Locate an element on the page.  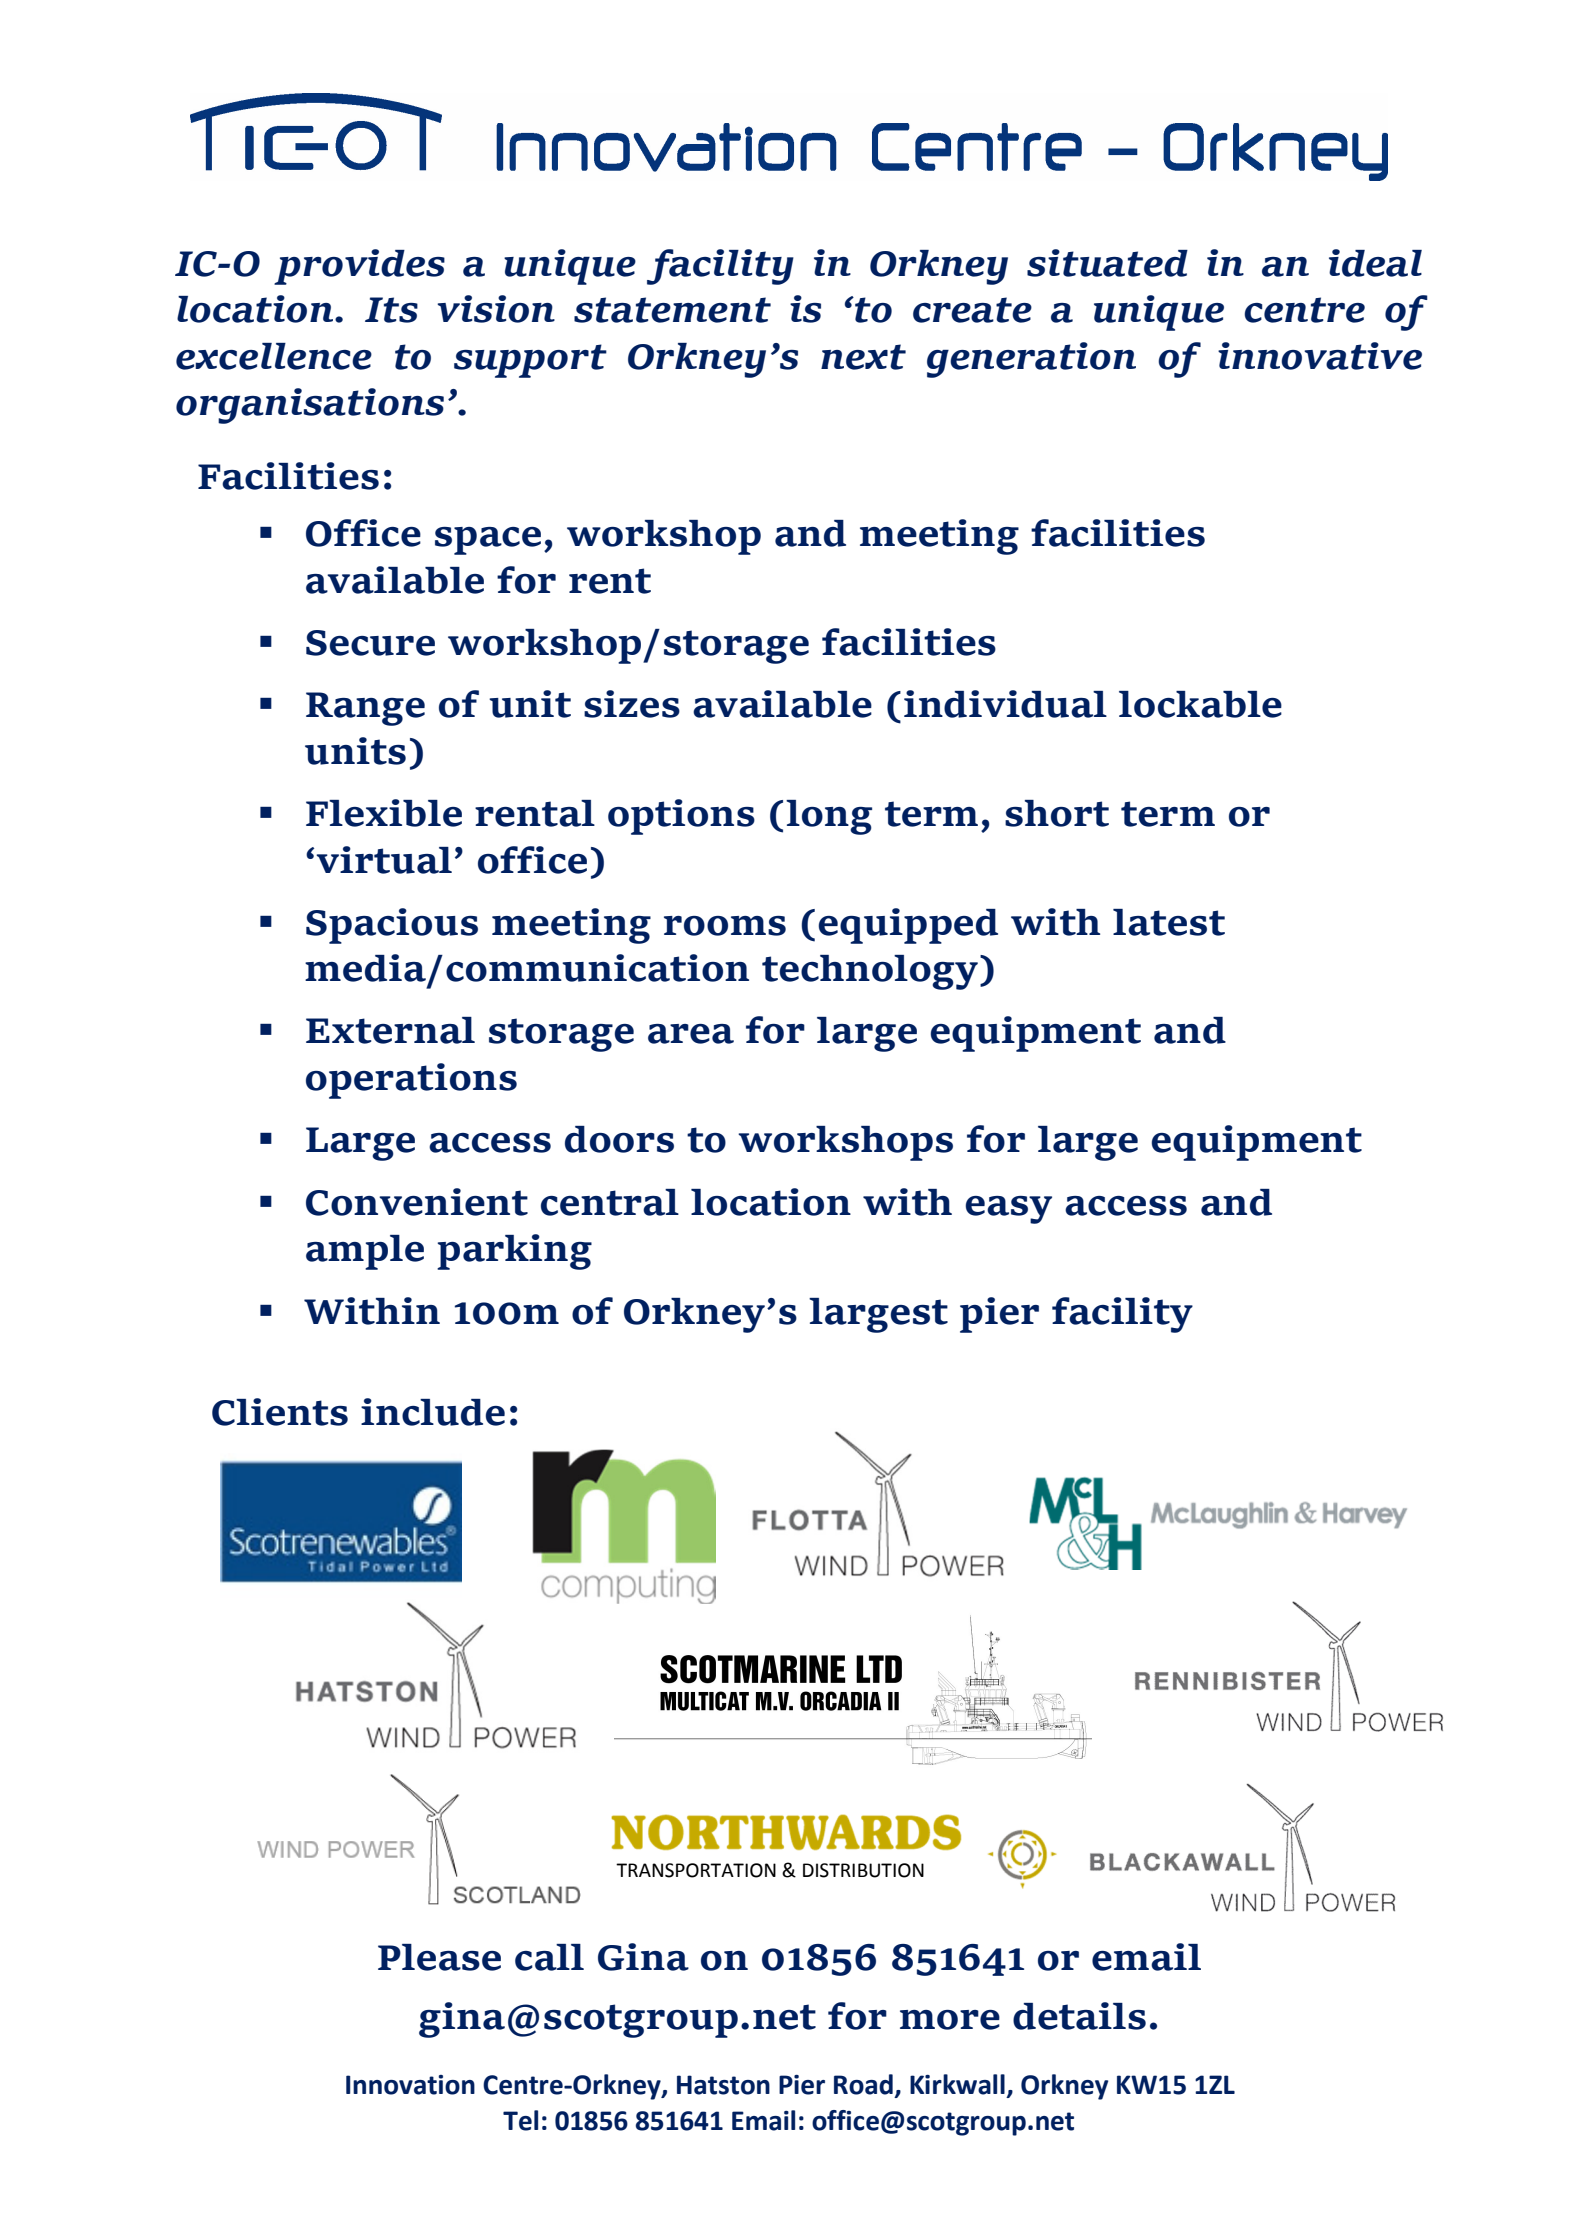
next is located at coordinates (863, 357).
